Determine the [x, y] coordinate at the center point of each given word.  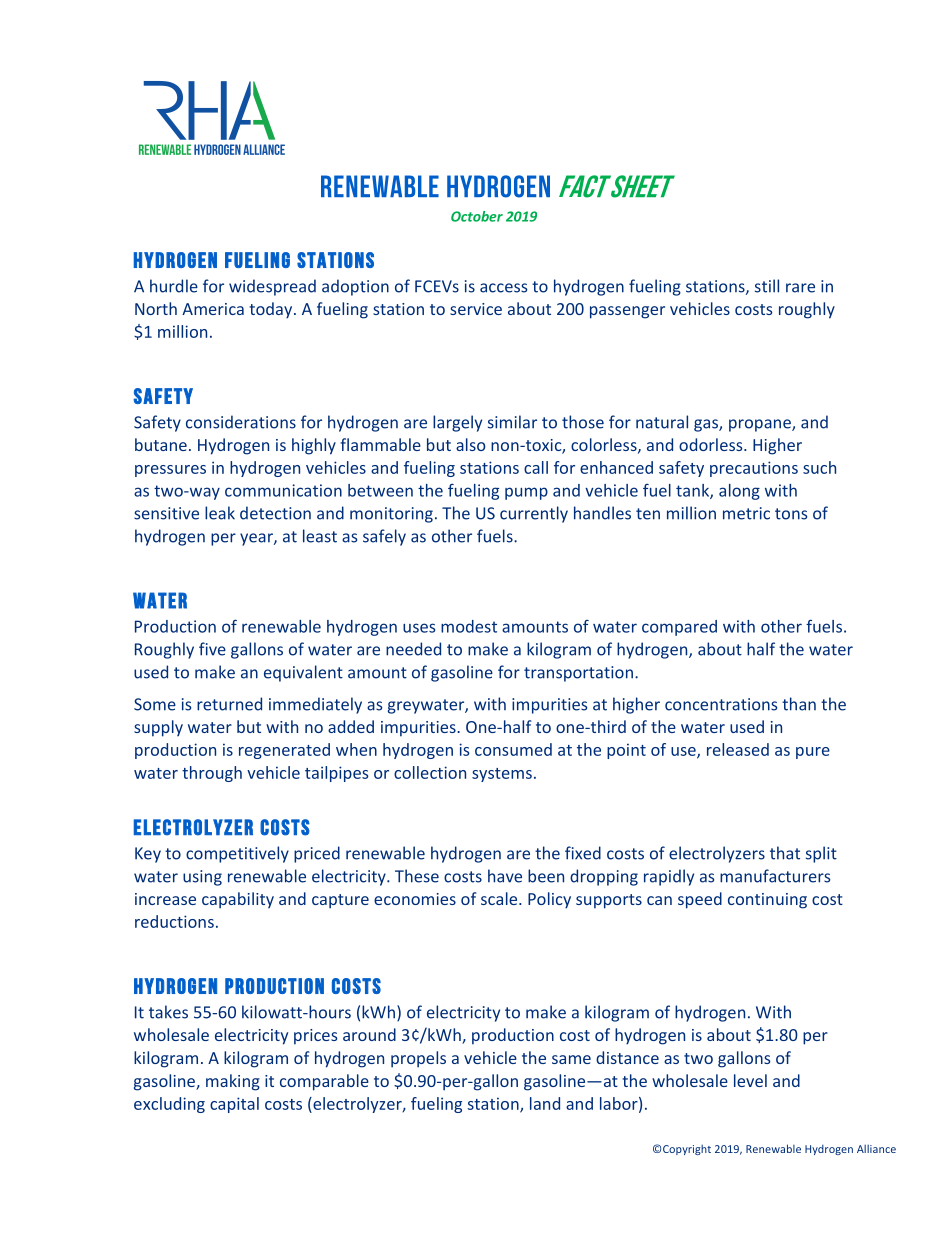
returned [229, 704]
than [799, 704]
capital [234, 1105]
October [477, 216]
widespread [272, 287]
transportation [578, 674]
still [767, 286]
